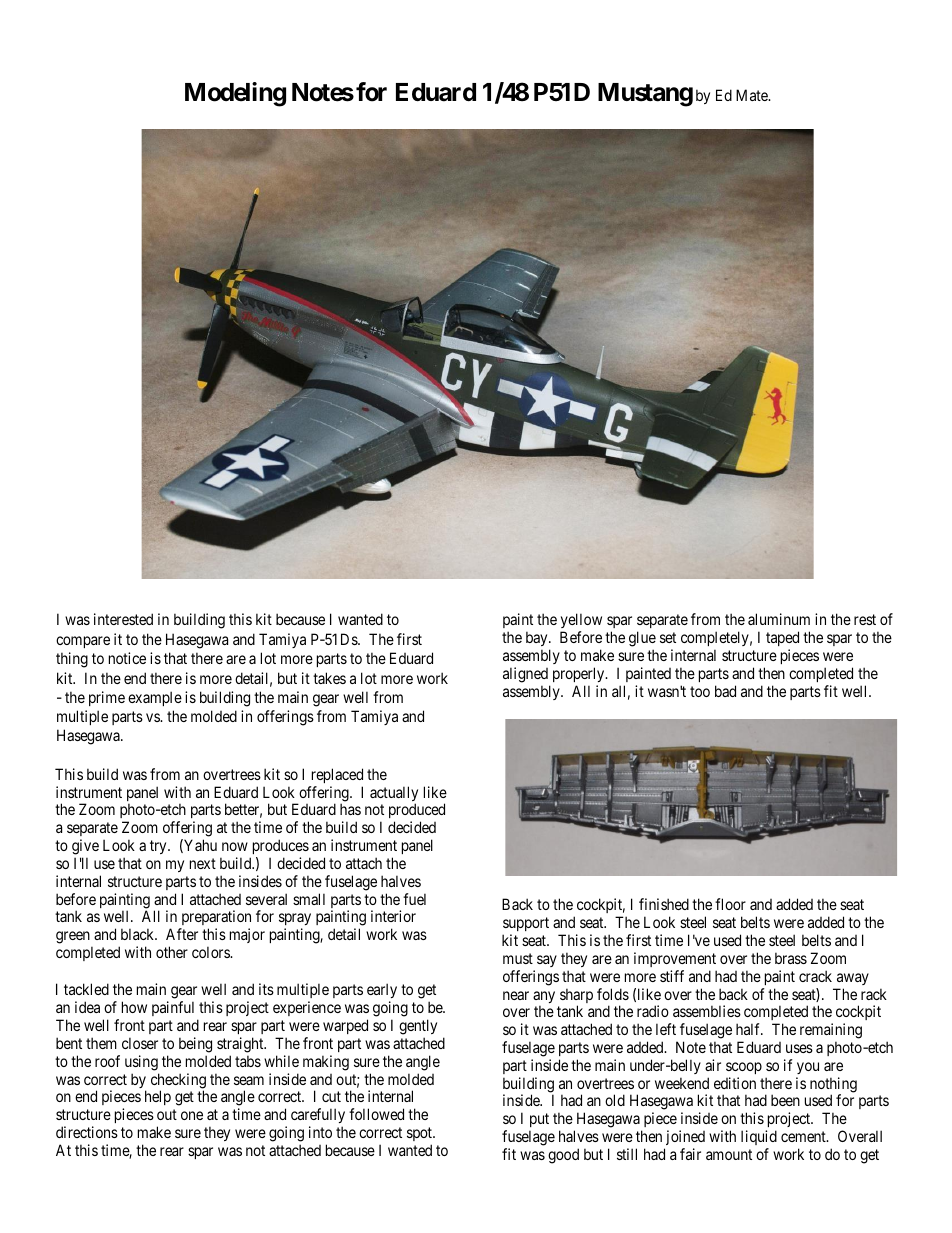 The width and height of the document is (952, 1233). I want to click on taped, so click(782, 638).
